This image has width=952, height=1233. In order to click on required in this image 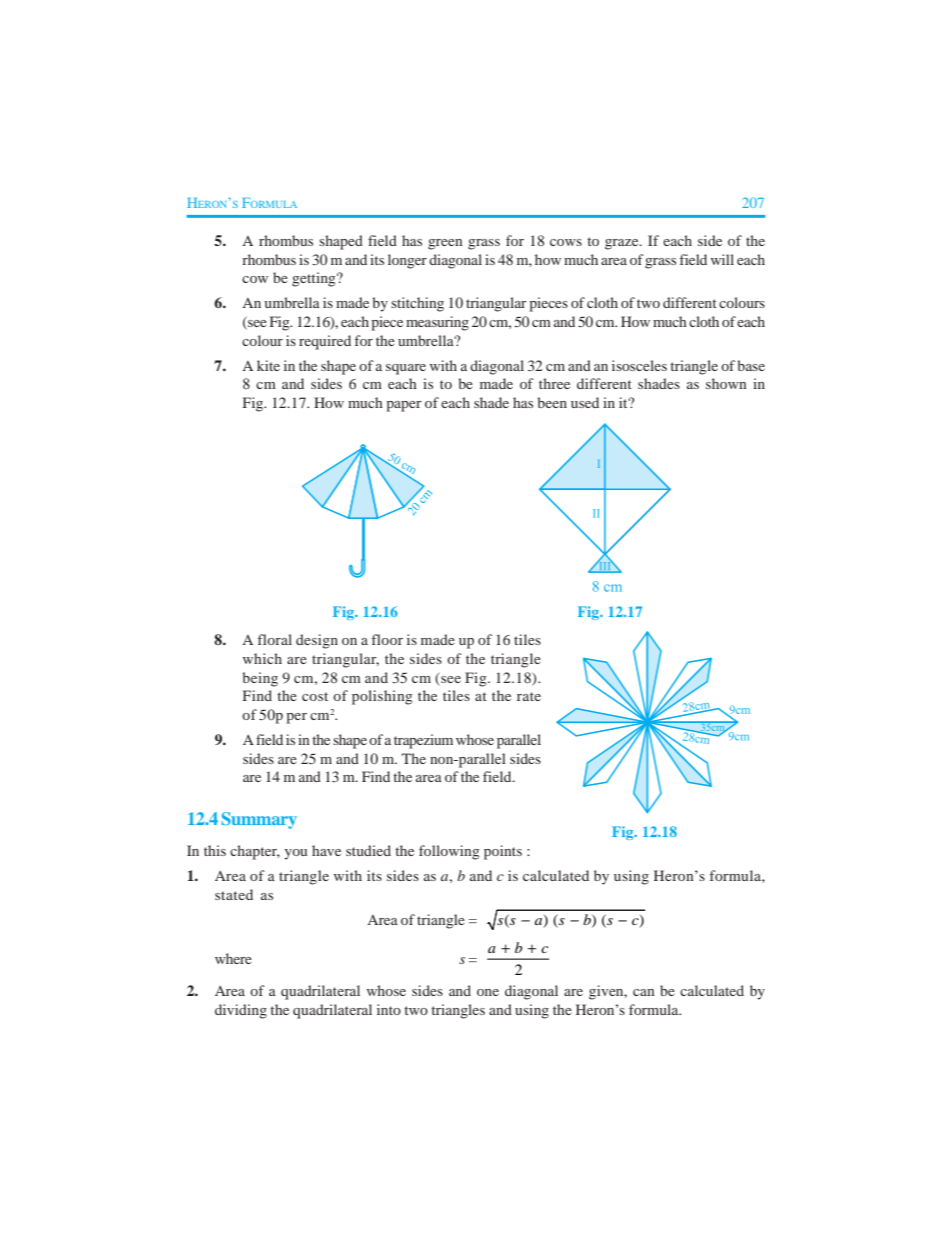, I will do `click(325, 342)`.
